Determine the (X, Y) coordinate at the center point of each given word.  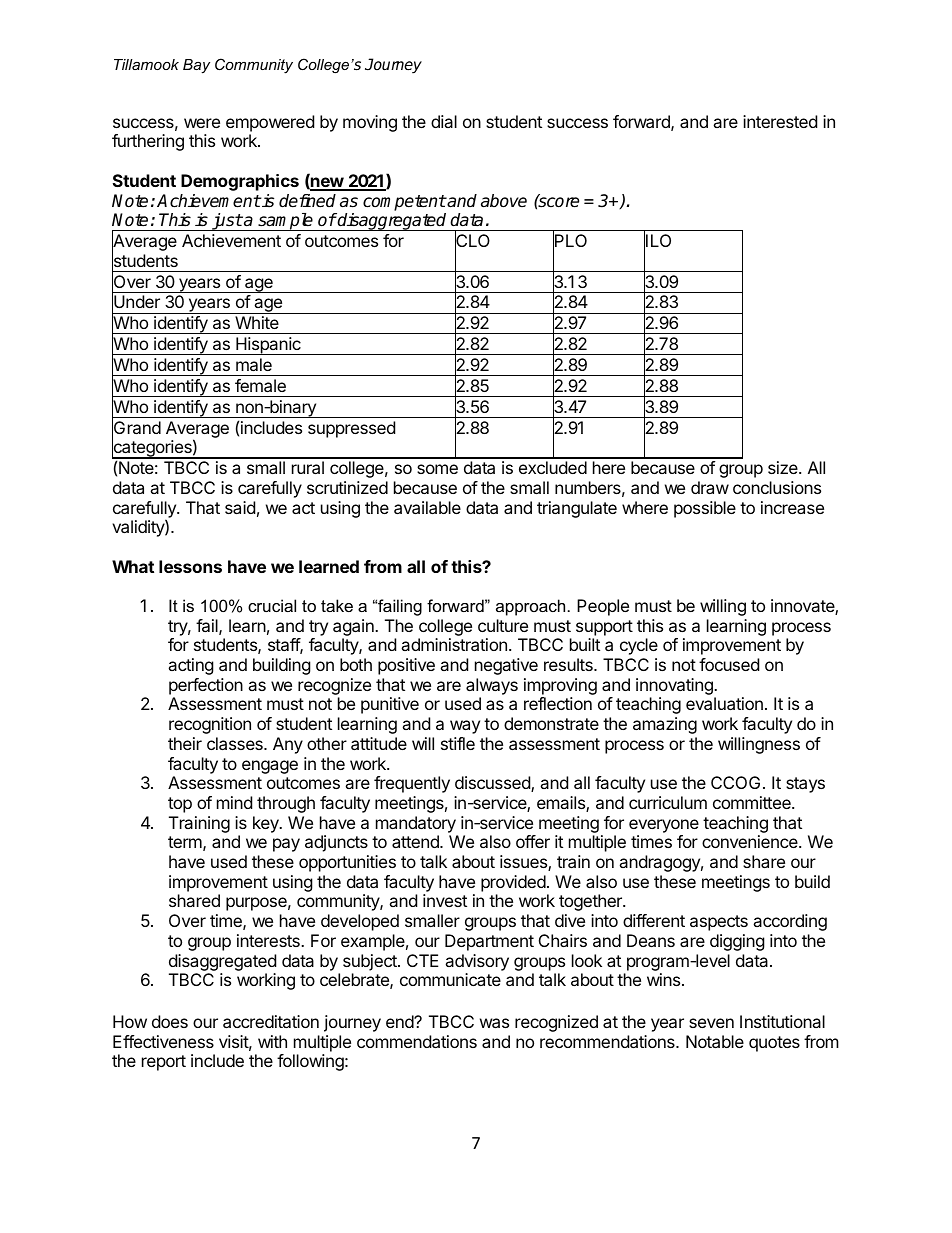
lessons (190, 566)
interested (780, 121)
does (170, 1021)
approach (530, 607)
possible (705, 509)
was (494, 1023)
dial (444, 121)
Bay (196, 66)
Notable (715, 1041)
